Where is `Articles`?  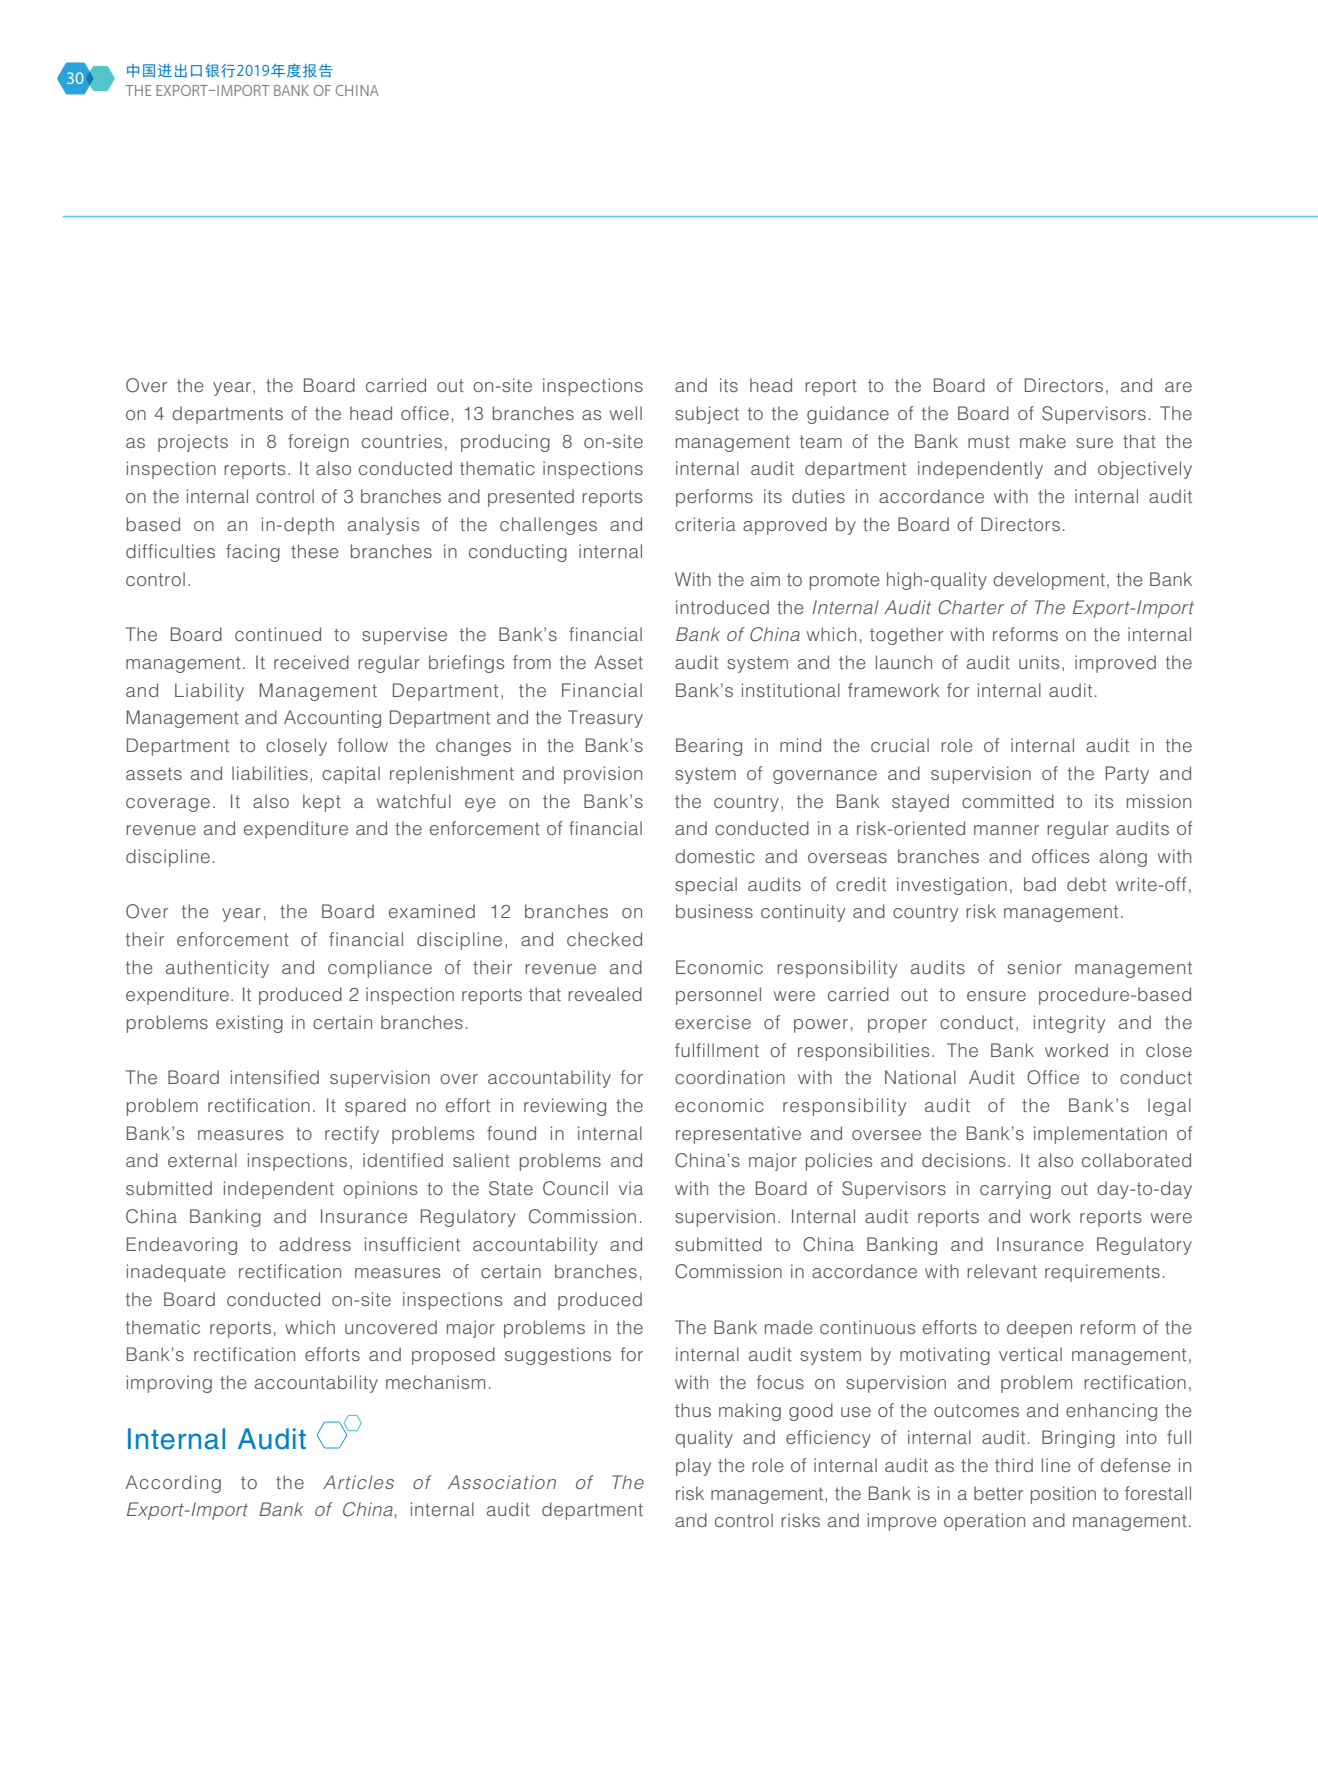 Articles is located at coordinates (358, 1482).
